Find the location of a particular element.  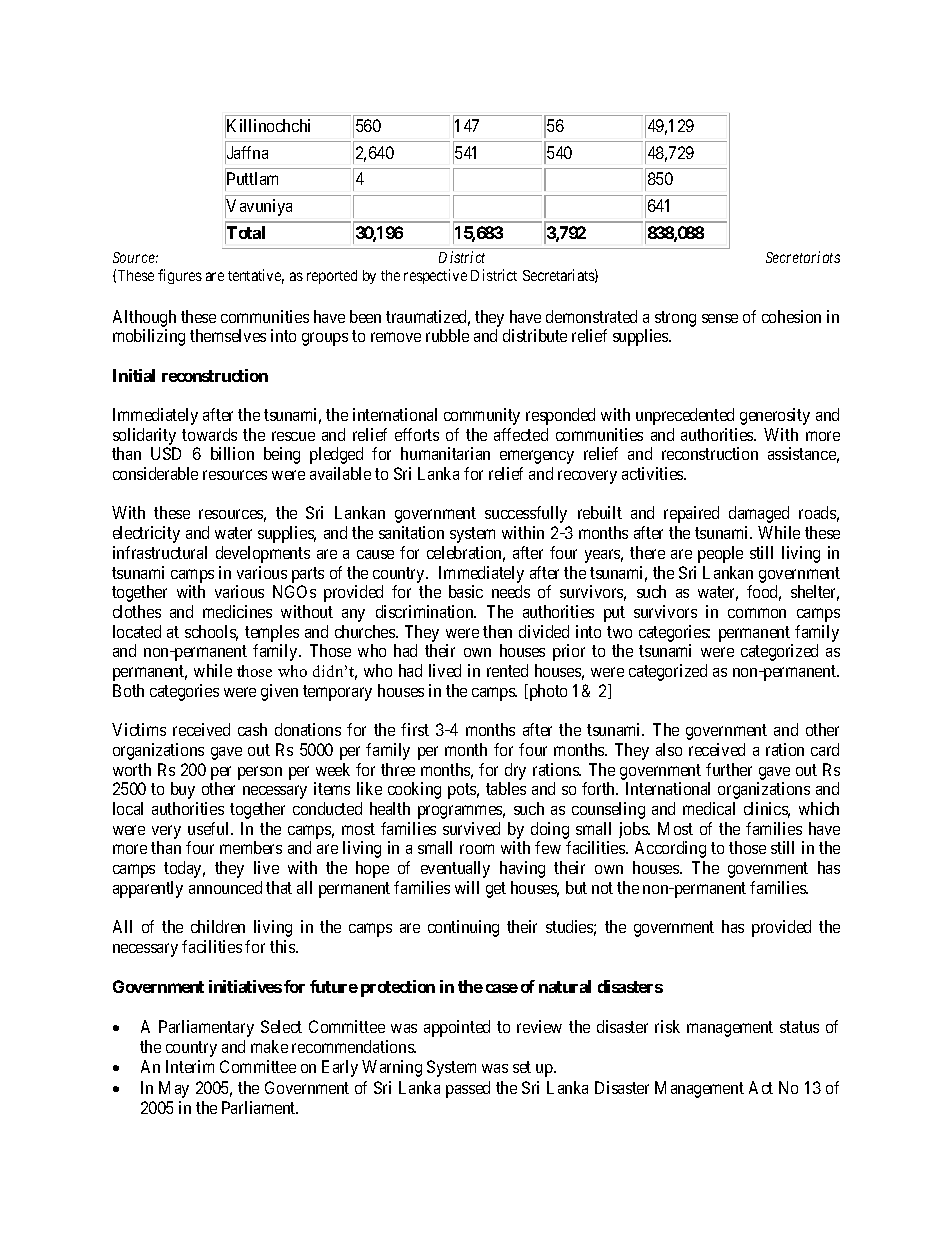

Interim is located at coordinates (190, 1066).
